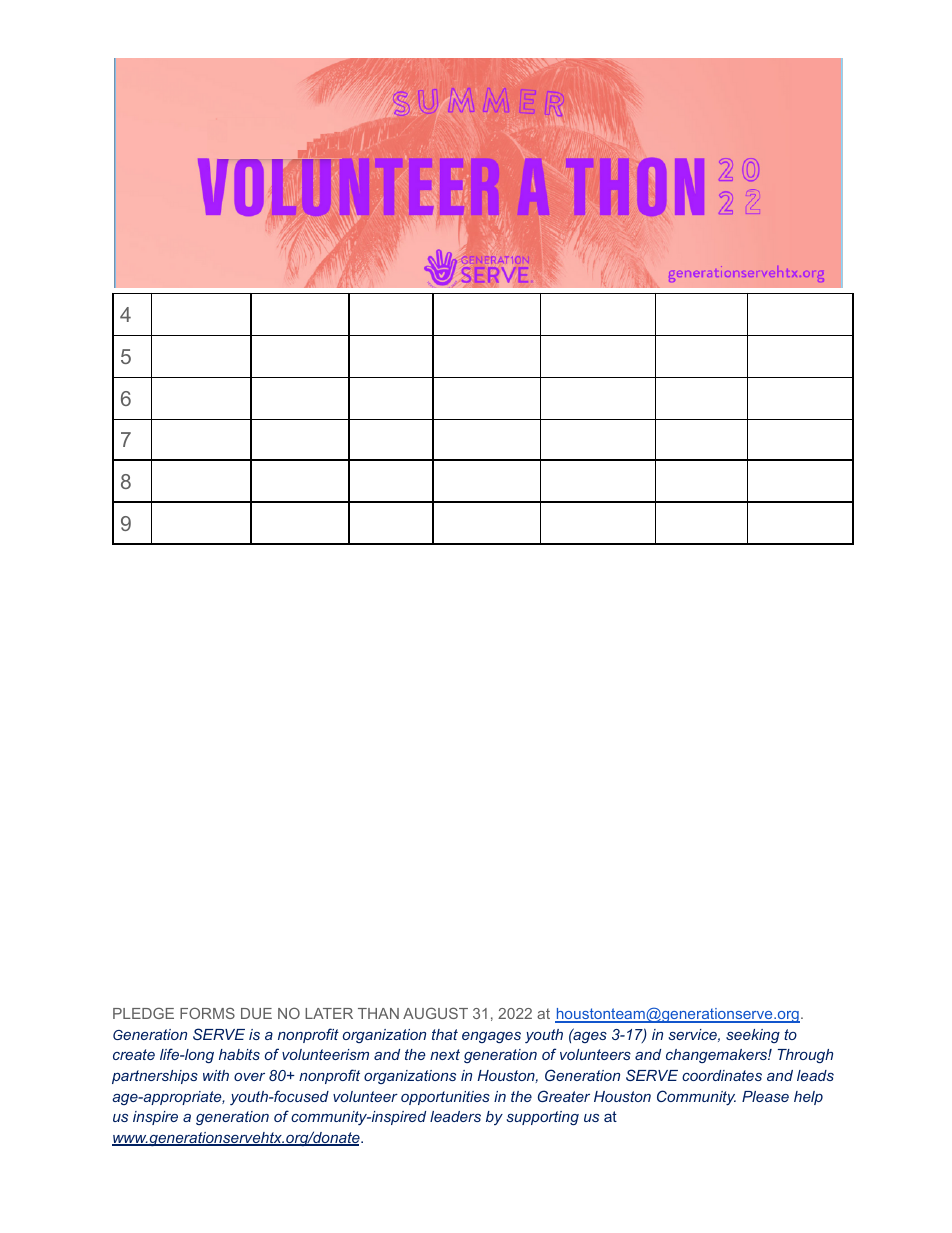 The height and width of the page is (1233, 952). I want to click on supporting, so click(542, 1118).
